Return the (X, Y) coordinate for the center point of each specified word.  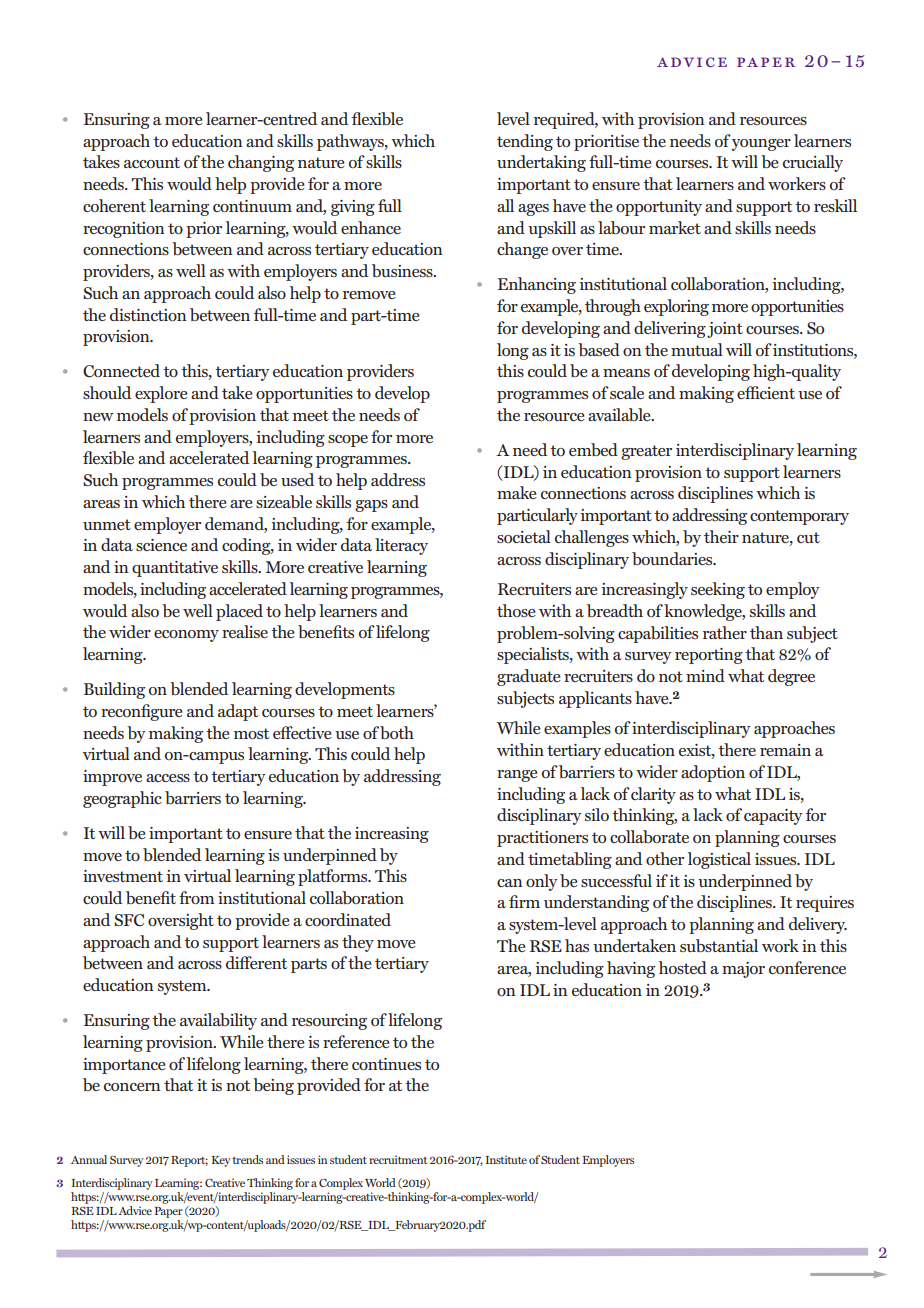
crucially (813, 163)
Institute (506, 1159)
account (152, 162)
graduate (529, 677)
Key (221, 1161)
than (766, 632)
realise (245, 631)
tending (525, 142)
